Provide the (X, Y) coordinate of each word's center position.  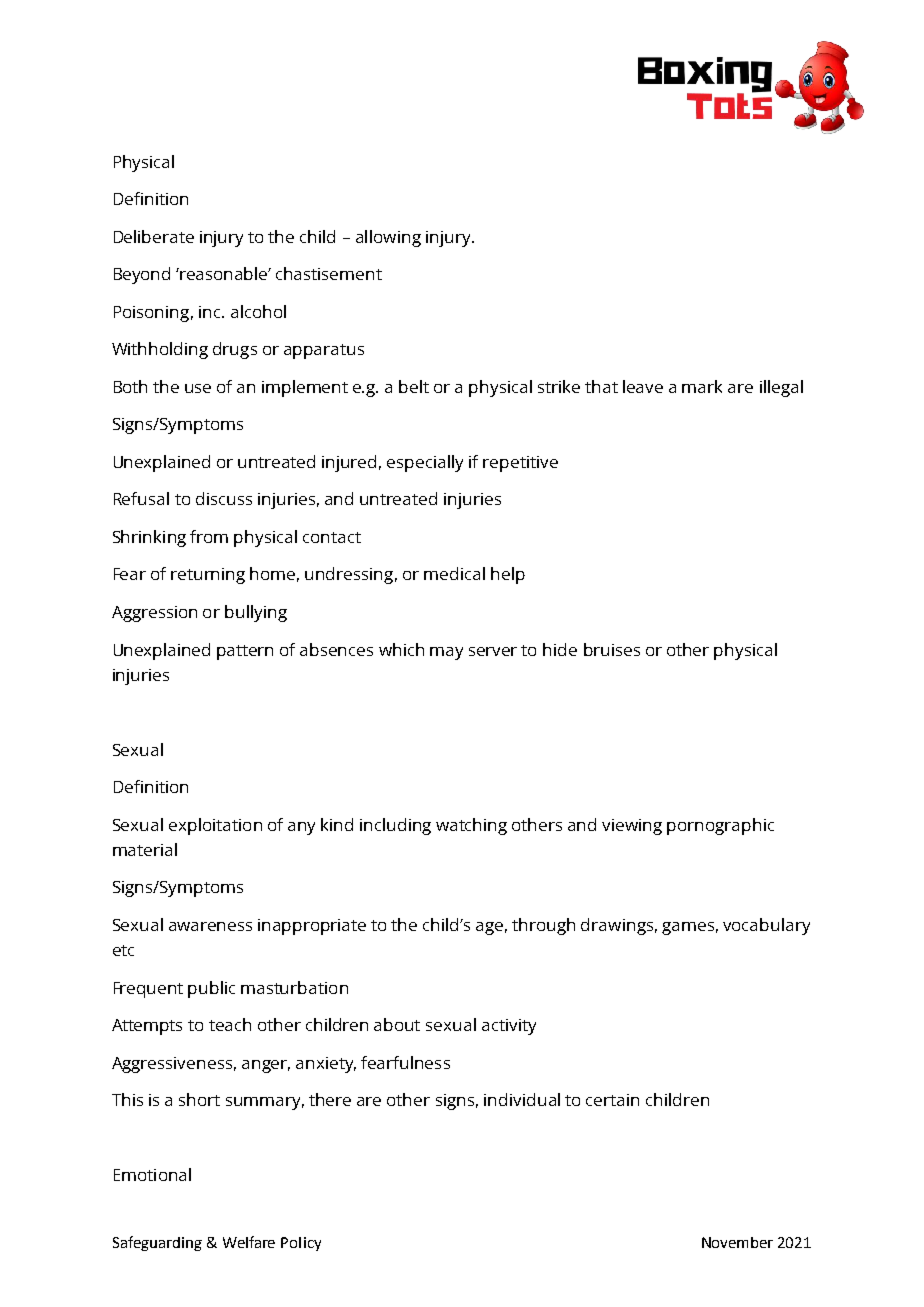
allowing (388, 238)
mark (702, 386)
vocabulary (766, 926)
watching (471, 826)
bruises (612, 649)
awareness (210, 926)
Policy (301, 1244)
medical (454, 573)
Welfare (249, 1242)
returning (208, 576)
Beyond (142, 275)
